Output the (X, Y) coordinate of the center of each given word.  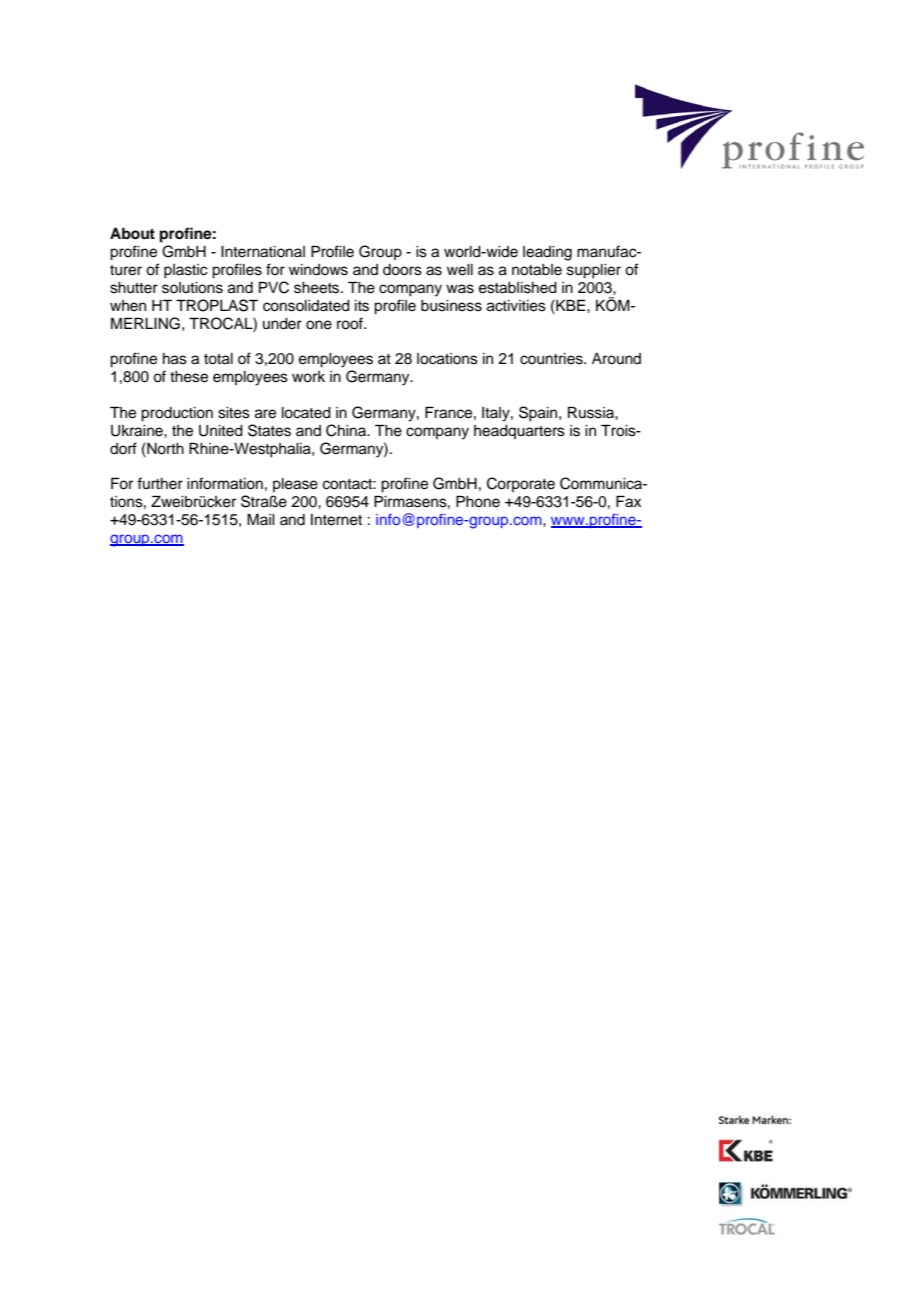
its (362, 306)
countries (552, 359)
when (128, 306)
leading (547, 253)
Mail (261, 519)
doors (402, 270)
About (132, 233)
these (189, 377)
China (347, 430)
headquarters (519, 432)
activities (516, 306)
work (308, 377)
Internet (336, 520)
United (221, 431)
